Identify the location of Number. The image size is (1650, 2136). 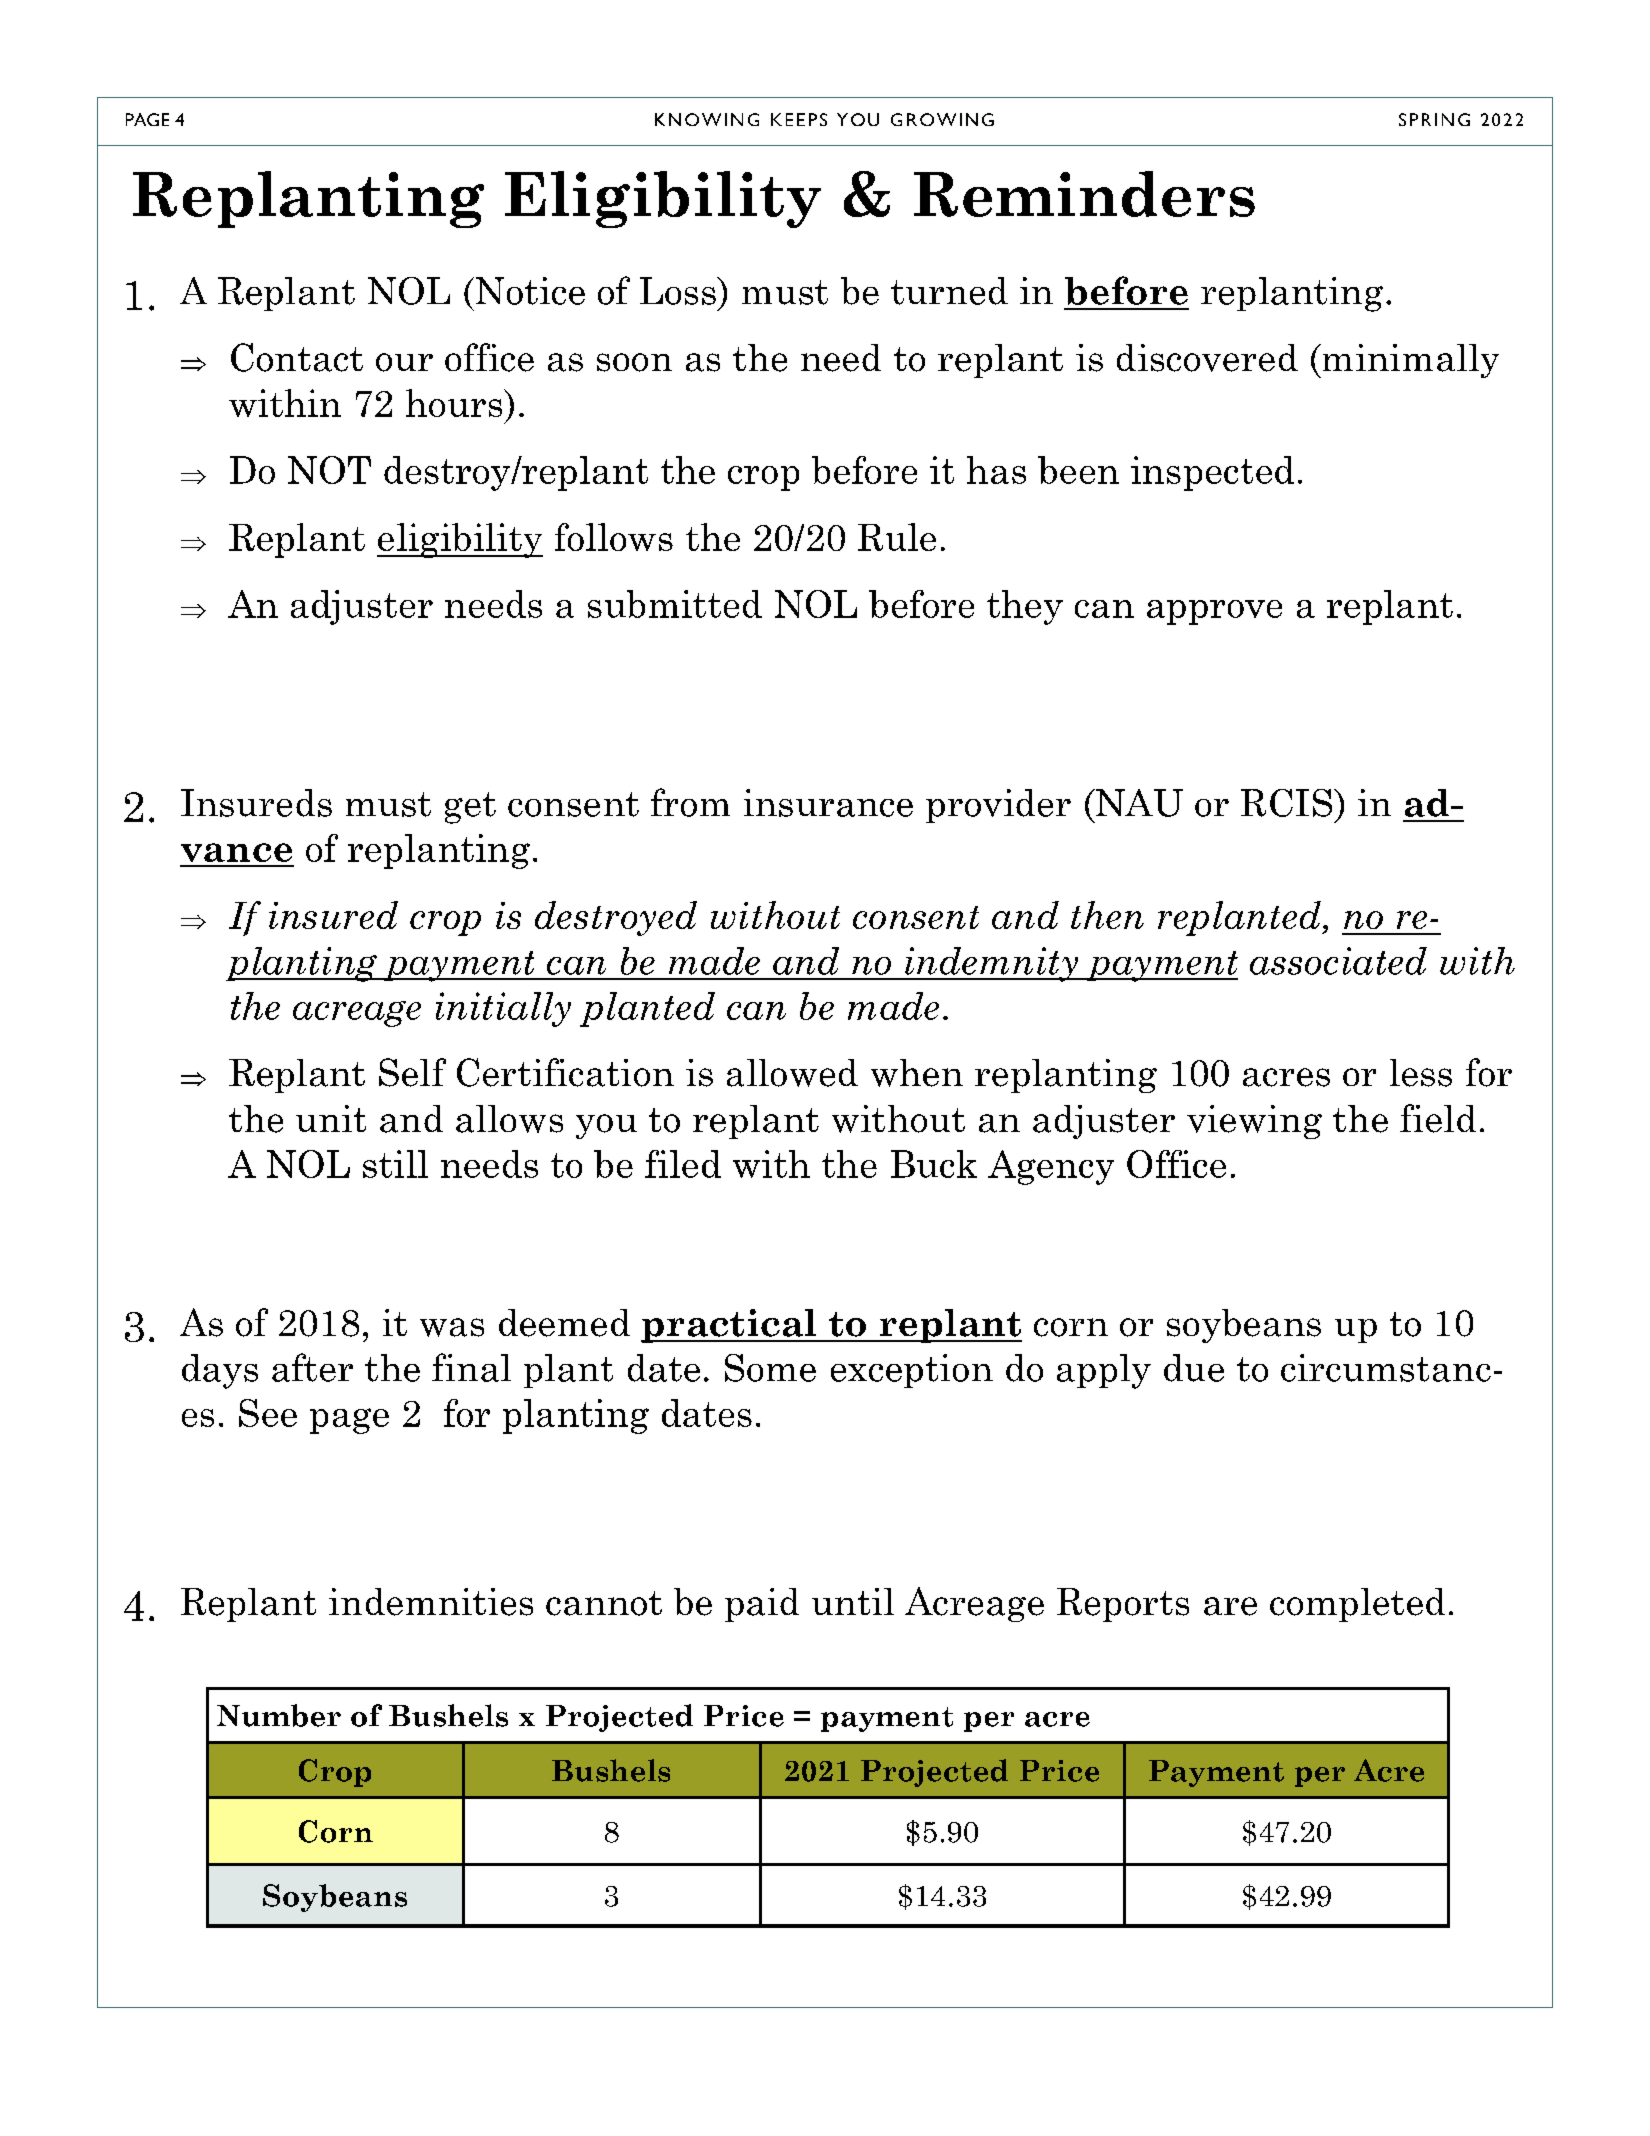
(279, 1715).
